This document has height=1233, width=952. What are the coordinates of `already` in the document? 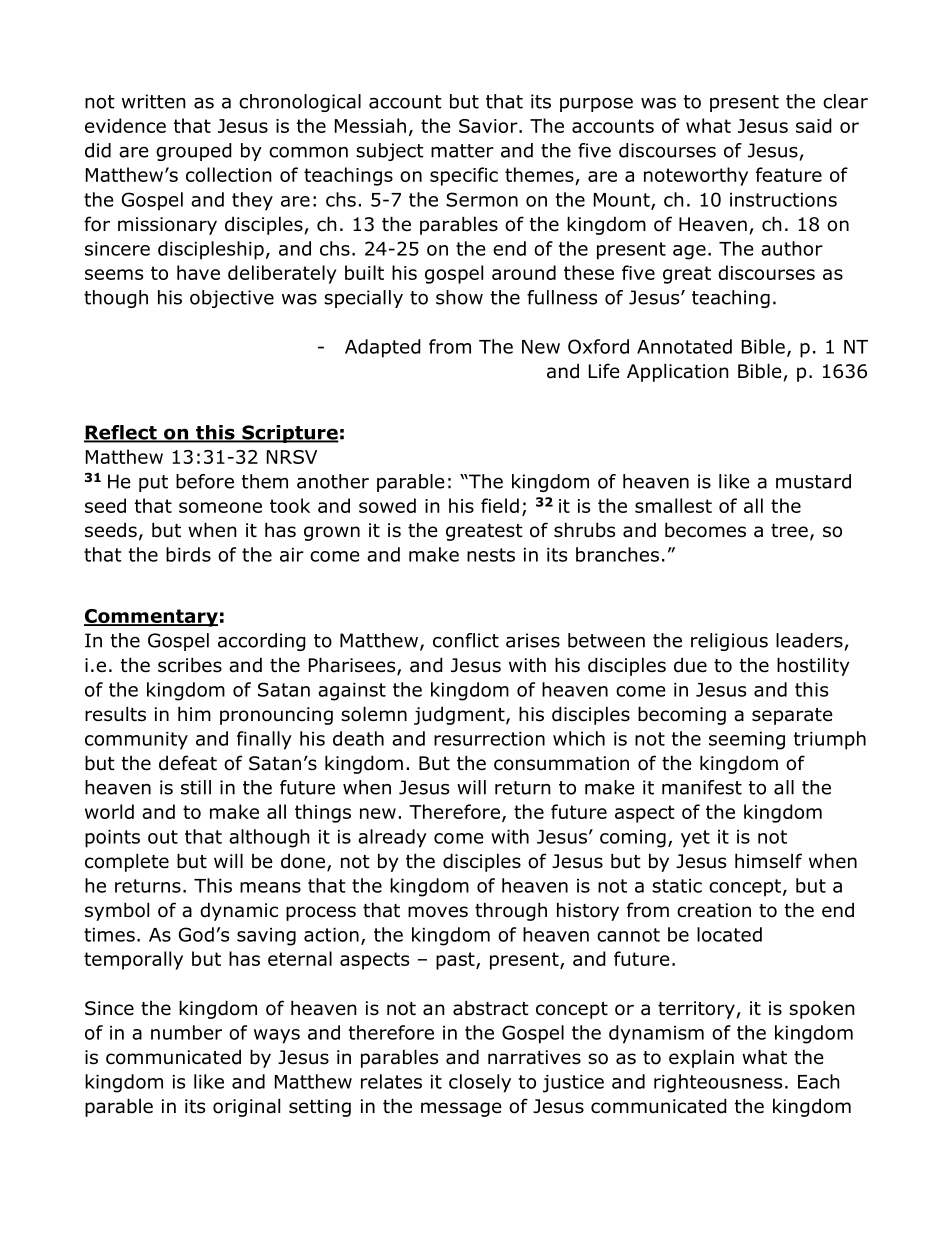 It's located at (392, 838).
